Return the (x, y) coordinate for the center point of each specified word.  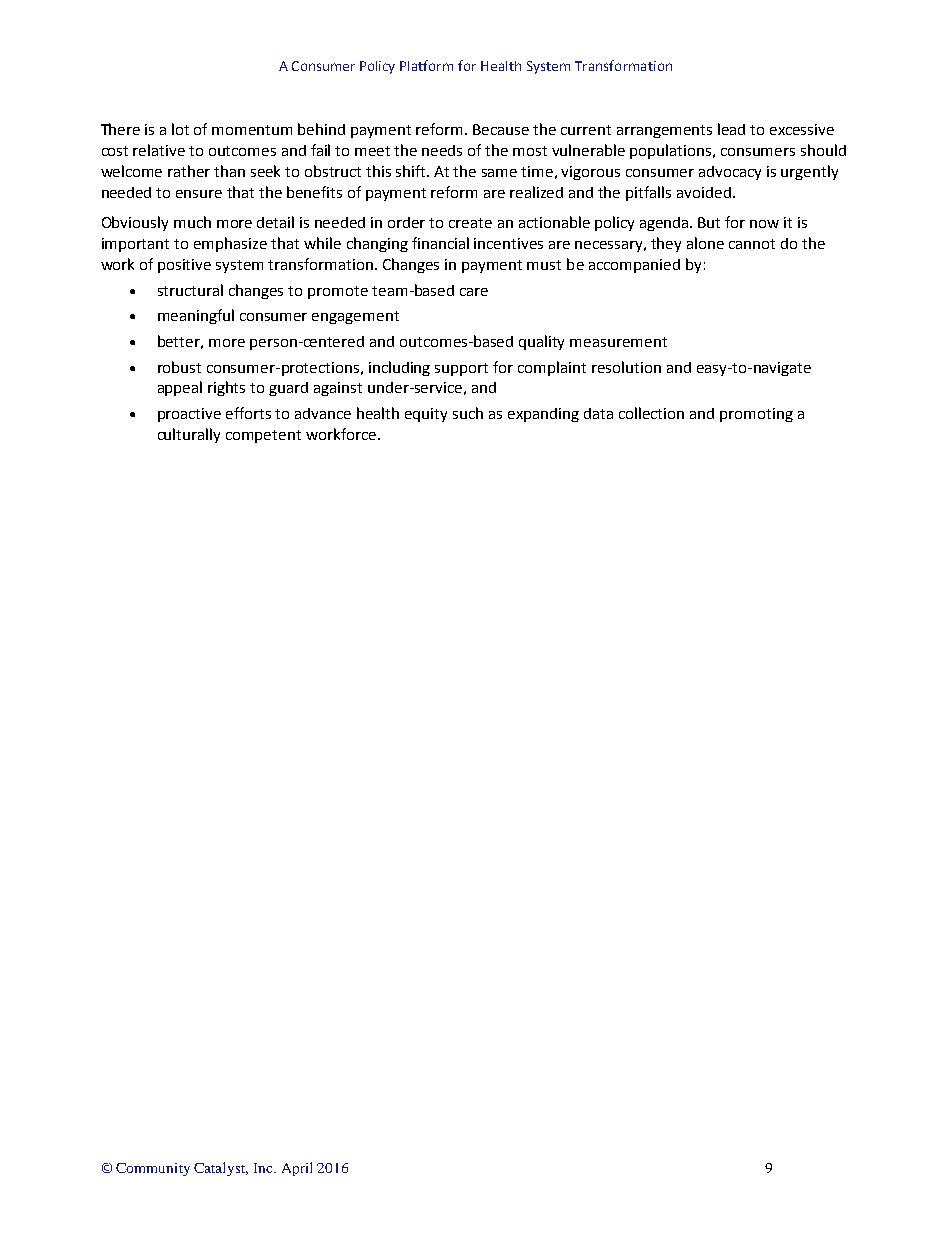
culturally (189, 435)
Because (501, 129)
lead (731, 129)
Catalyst (221, 1169)
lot (180, 129)
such (468, 413)
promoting (756, 415)
